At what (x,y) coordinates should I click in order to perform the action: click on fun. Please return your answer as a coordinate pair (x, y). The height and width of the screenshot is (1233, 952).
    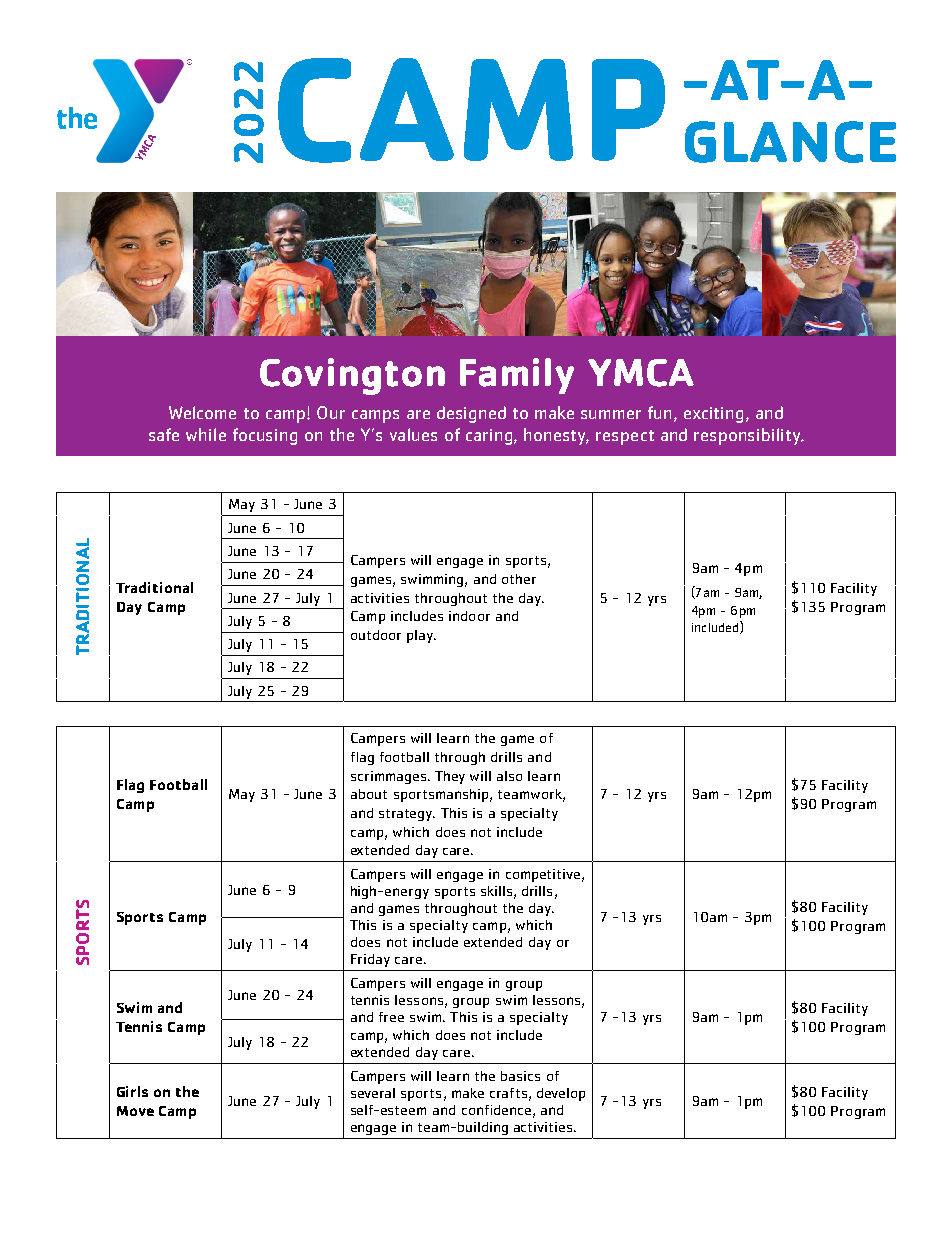
    Looking at the image, I should click on (661, 413).
